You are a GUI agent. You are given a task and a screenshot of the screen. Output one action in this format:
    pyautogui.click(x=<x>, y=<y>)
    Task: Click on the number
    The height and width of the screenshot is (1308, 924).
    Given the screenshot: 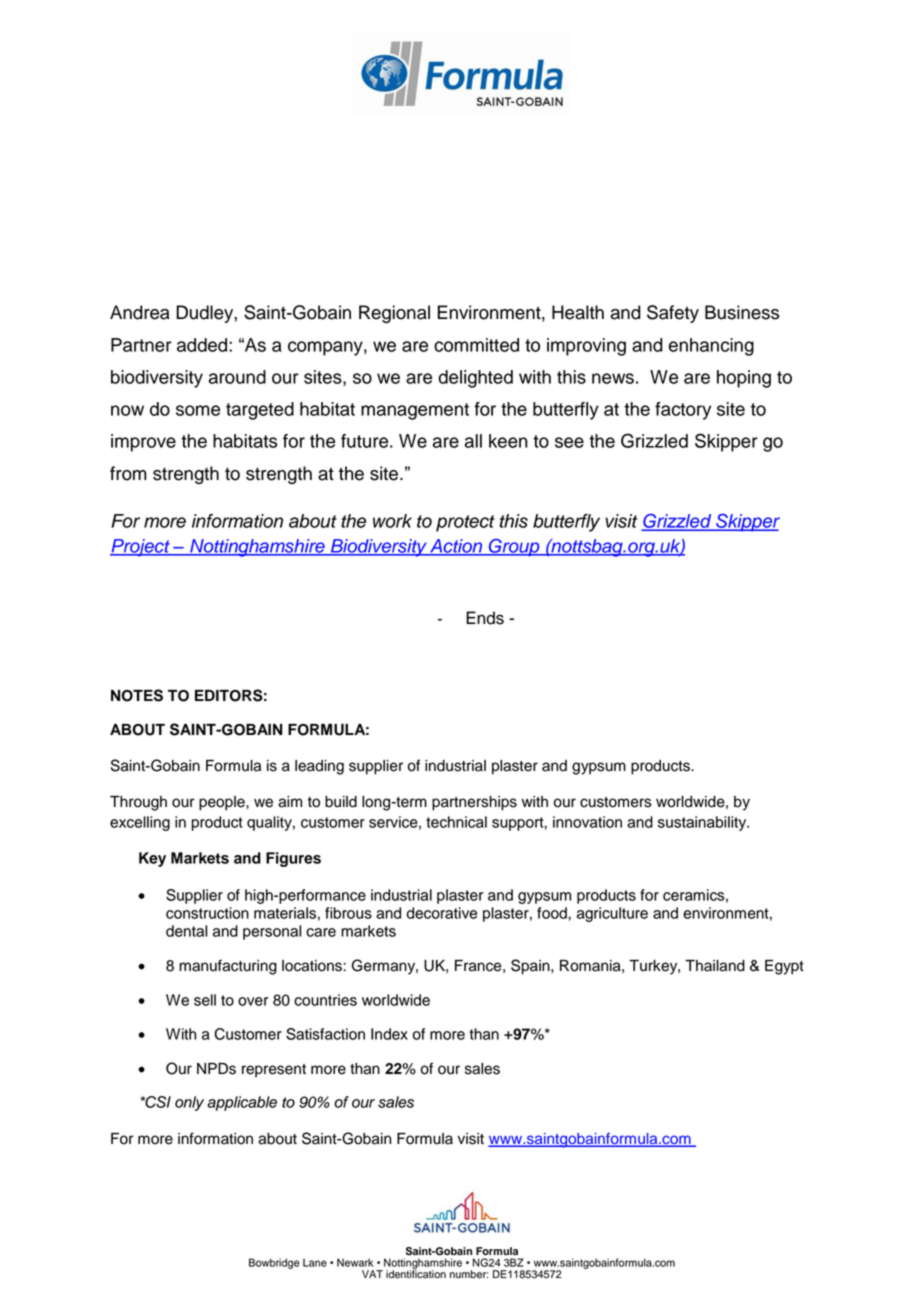 What is the action you would take?
    pyautogui.click(x=469, y=1274)
